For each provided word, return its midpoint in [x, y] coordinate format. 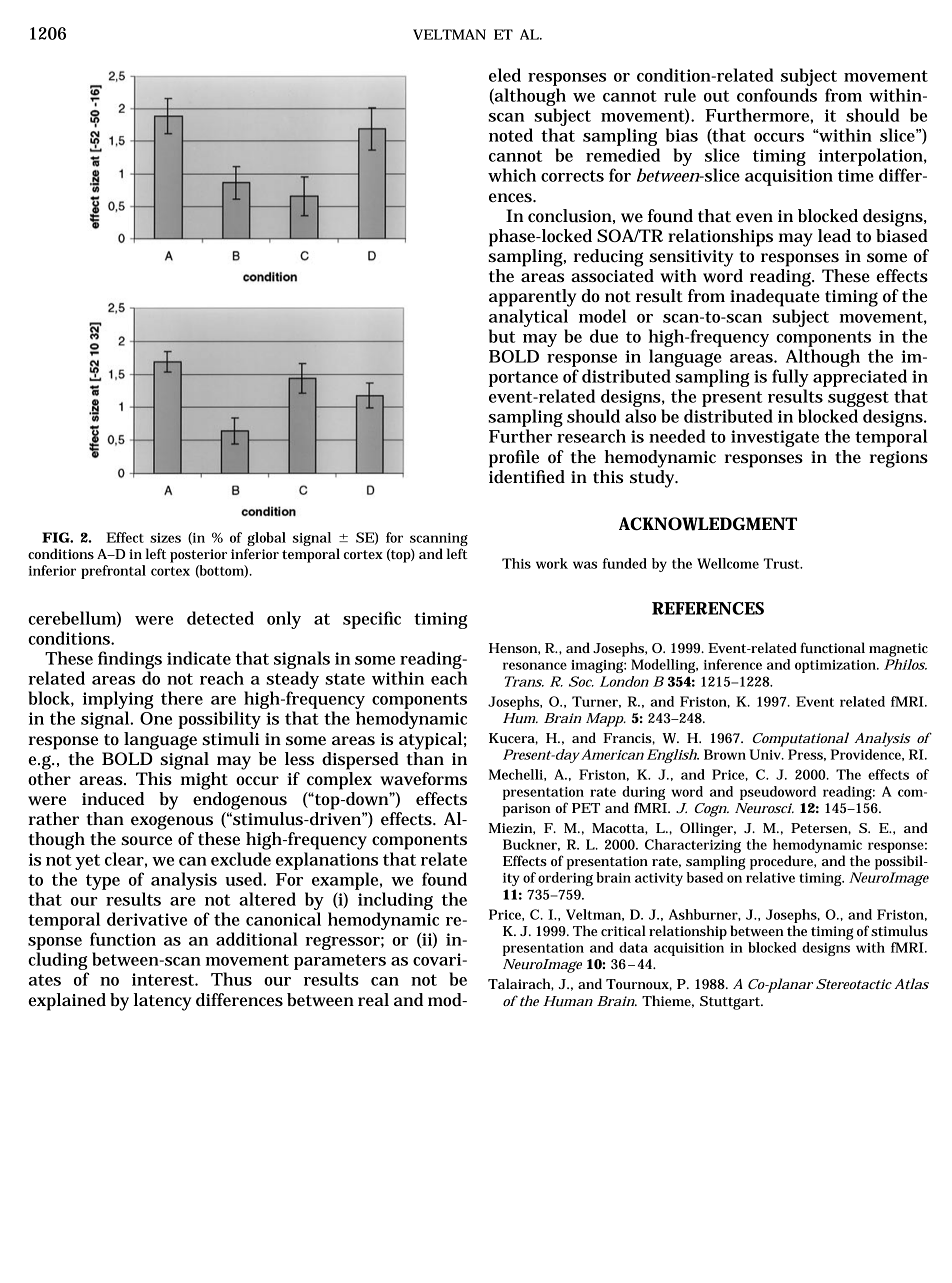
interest [164, 979]
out [716, 96]
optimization [836, 666]
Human [568, 1001]
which [512, 175]
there [182, 698]
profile [514, 459]
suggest [858, 399]
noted [511, 135]
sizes [165, 538]
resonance [535, 666]
